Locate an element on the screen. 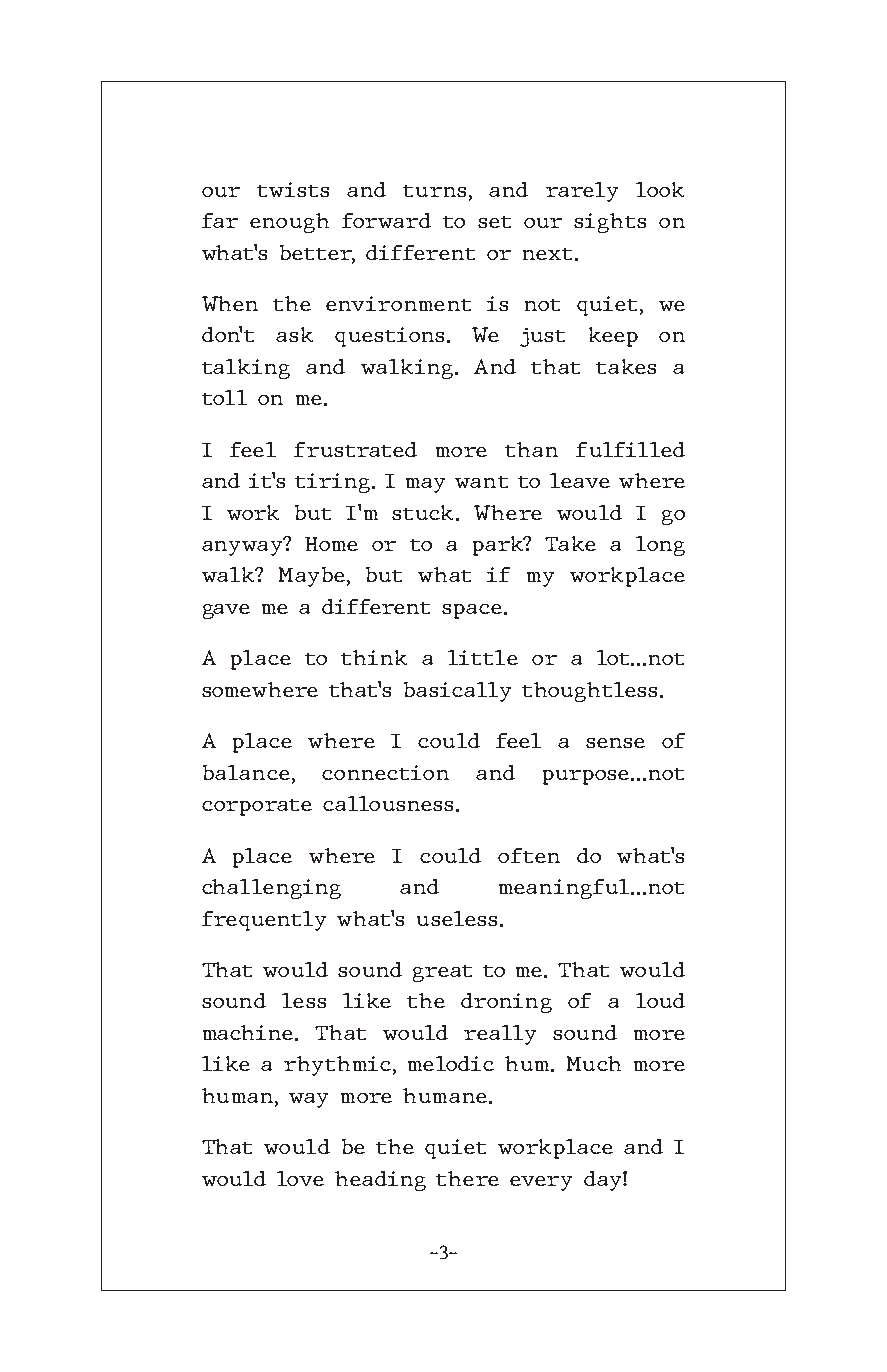 The height and width of the screenshot is (1372, 887). turns is located at coordinates (434, 191).
